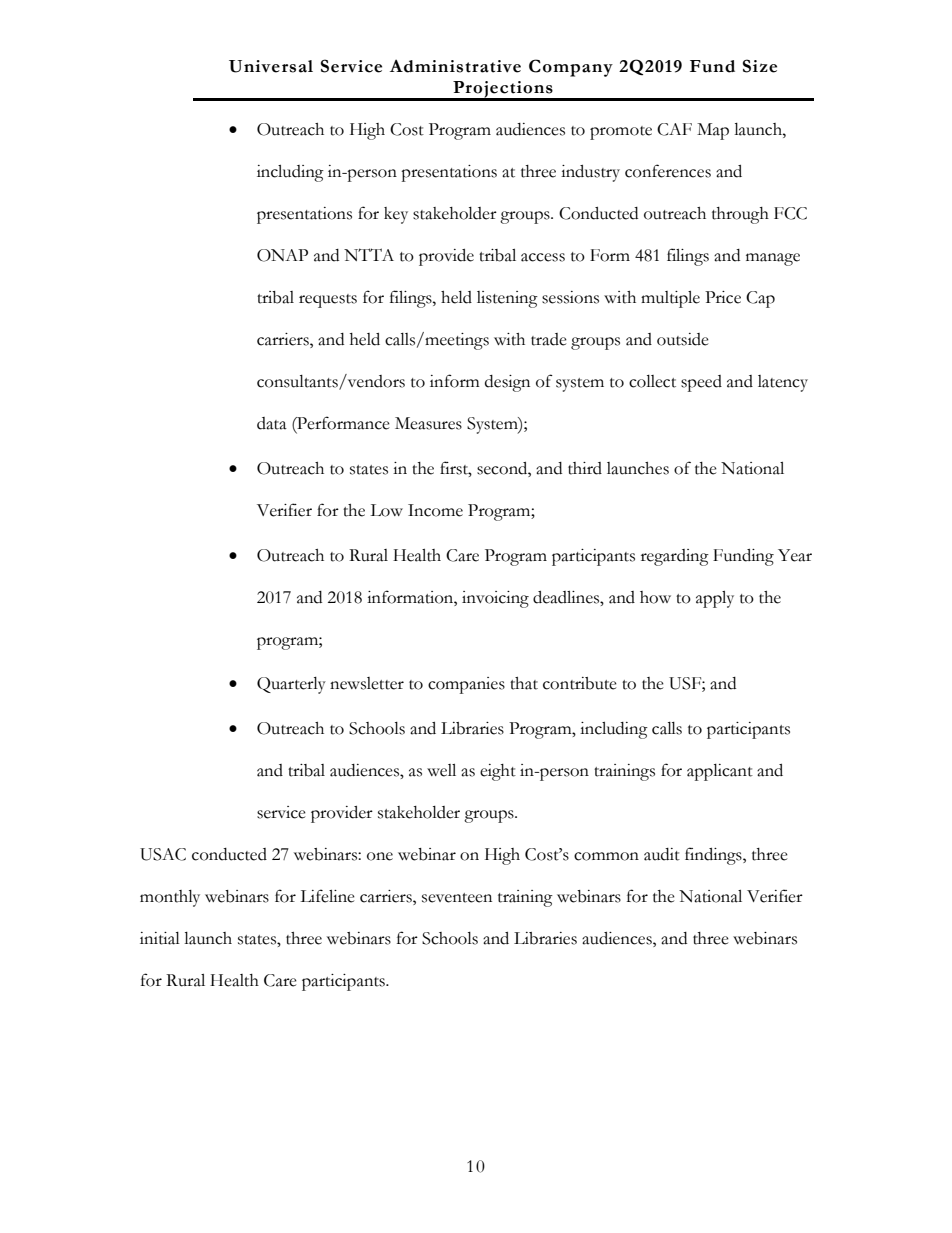 Image resolution: width=952 pixels, height=1233 pixels. I want to click on Universal, so click(271, 66).
